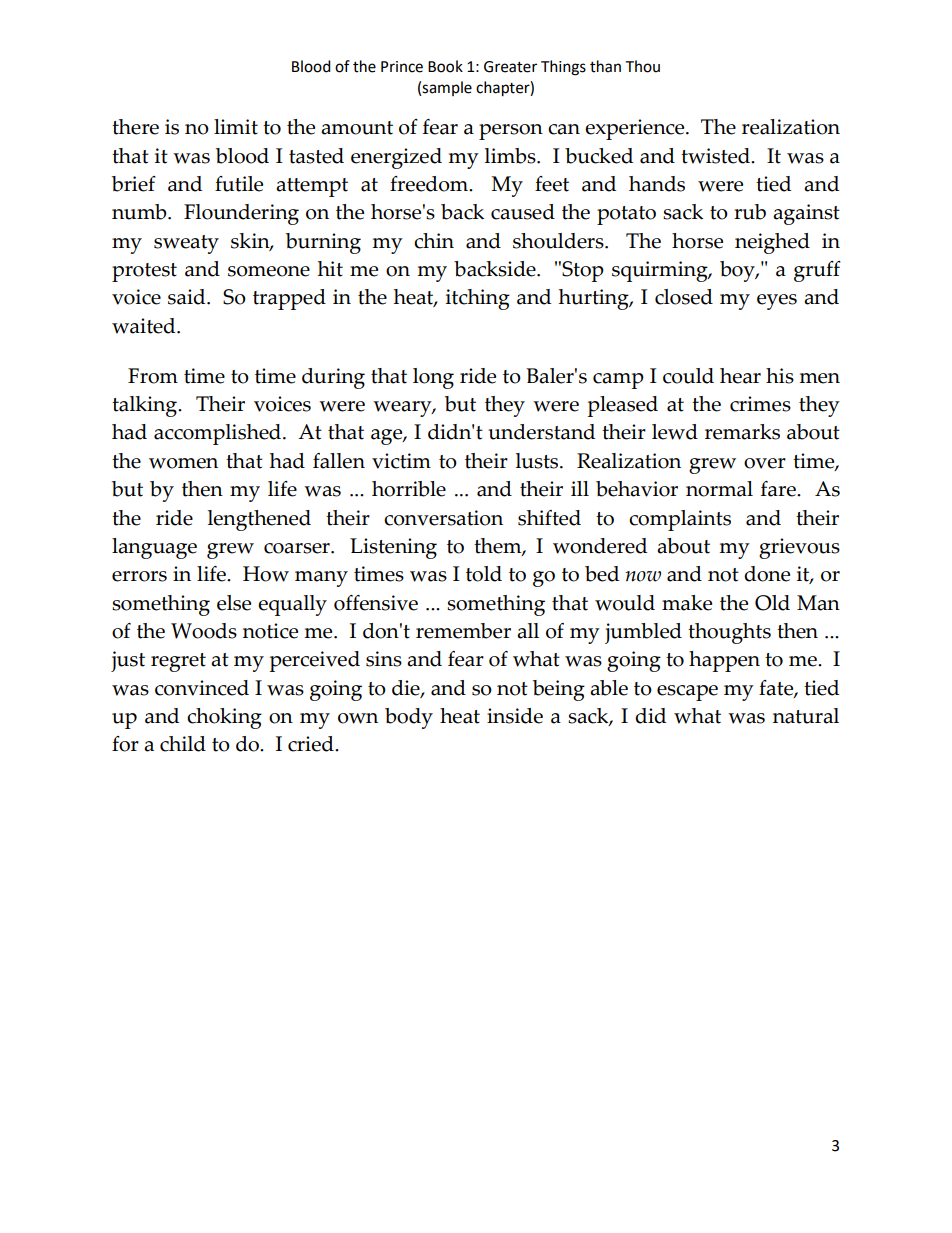 This screenshot has height=1233, width=952. Describe the element at coordinates (154, 548) in the screenshot. I see `language` at that location.
